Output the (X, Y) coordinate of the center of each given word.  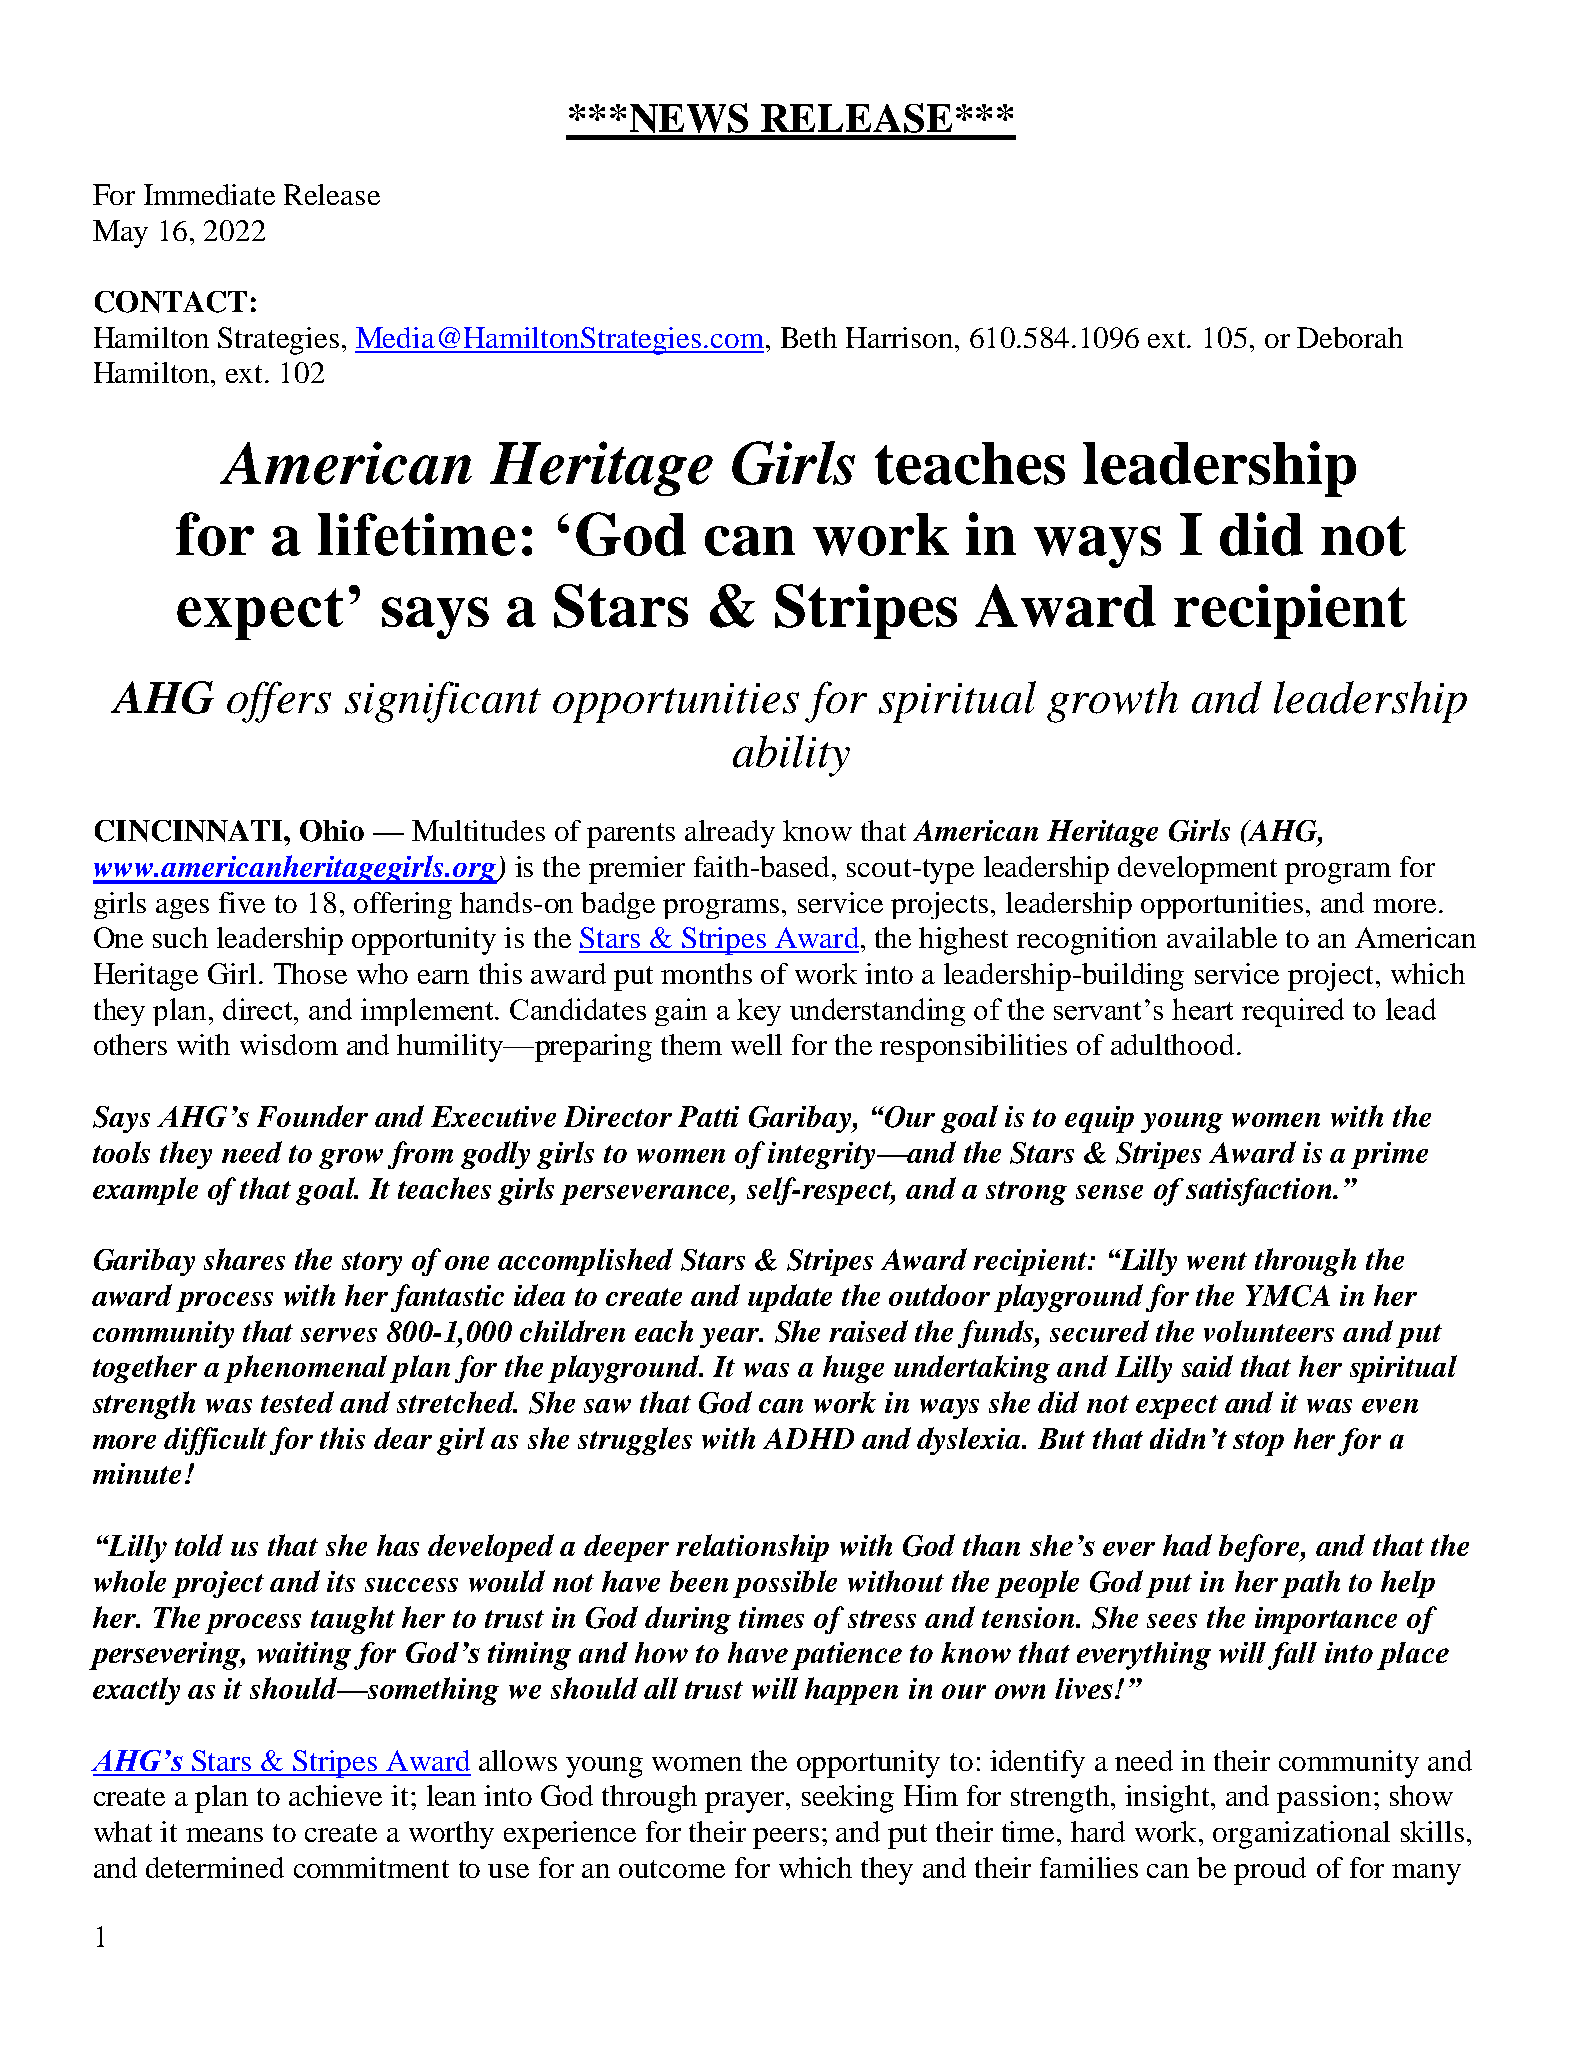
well (756, 1044)
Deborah (1350, 337)
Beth (809, 337)
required (1293, 1012)
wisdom (289, 1044)
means (224, 1835)
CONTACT (171, 302)
